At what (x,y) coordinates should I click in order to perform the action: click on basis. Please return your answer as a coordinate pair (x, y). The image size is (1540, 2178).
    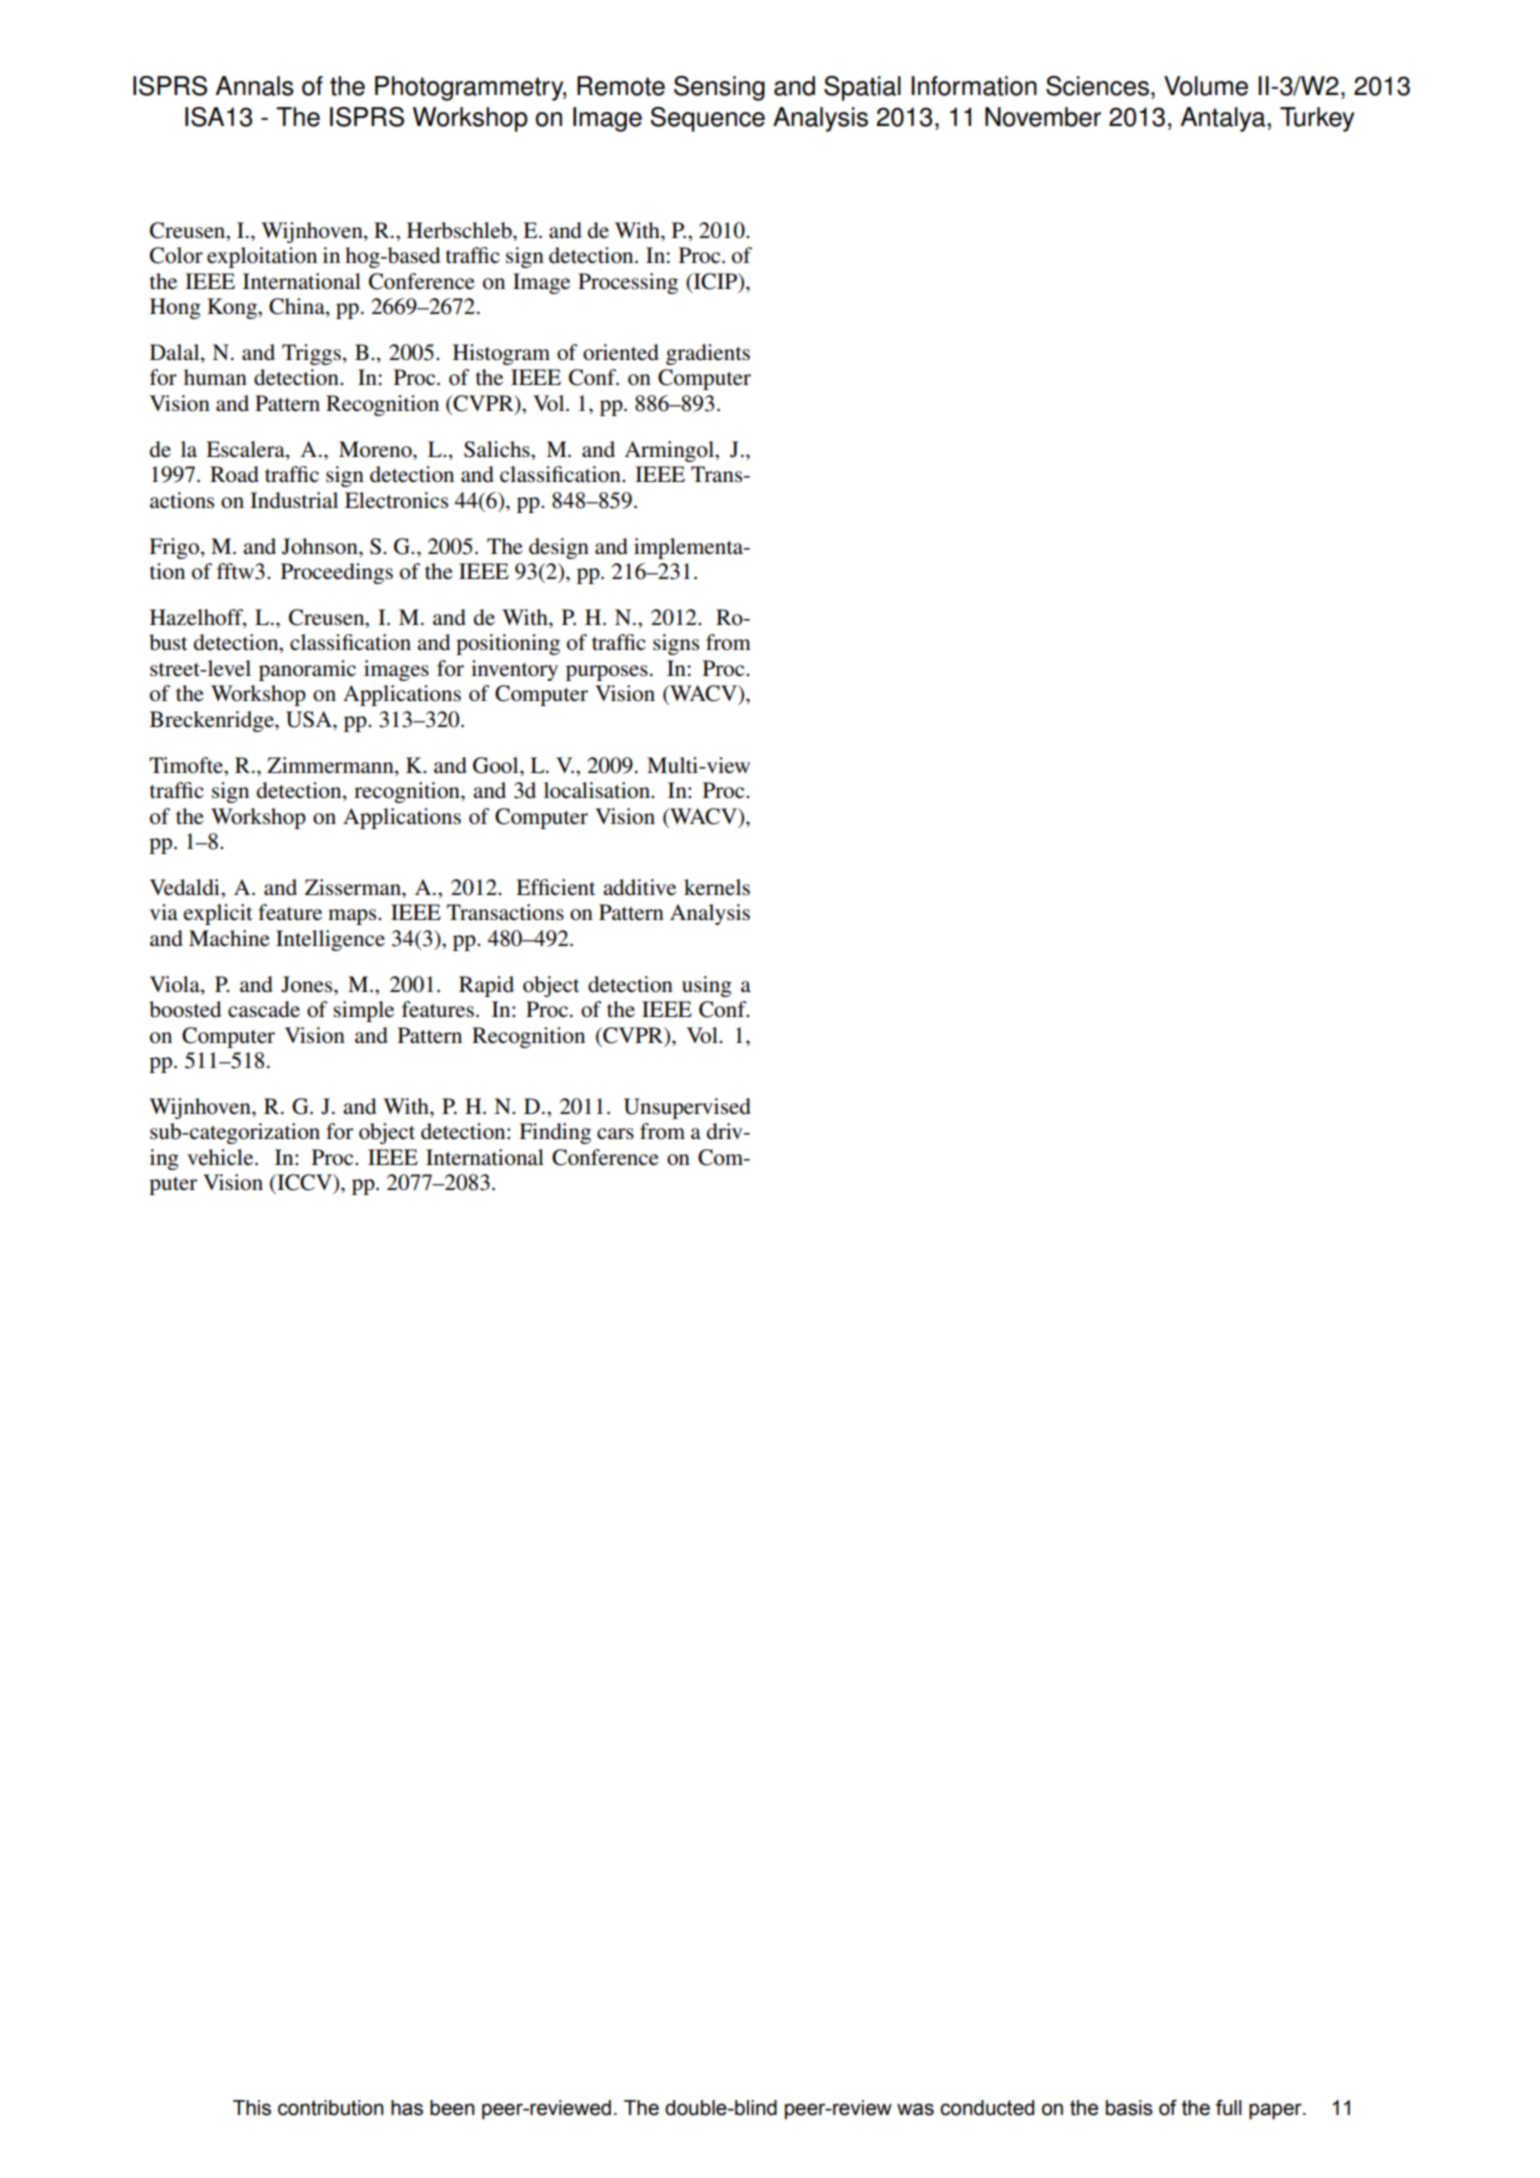
    Looking at the image, I should click on (1129, 2108).
